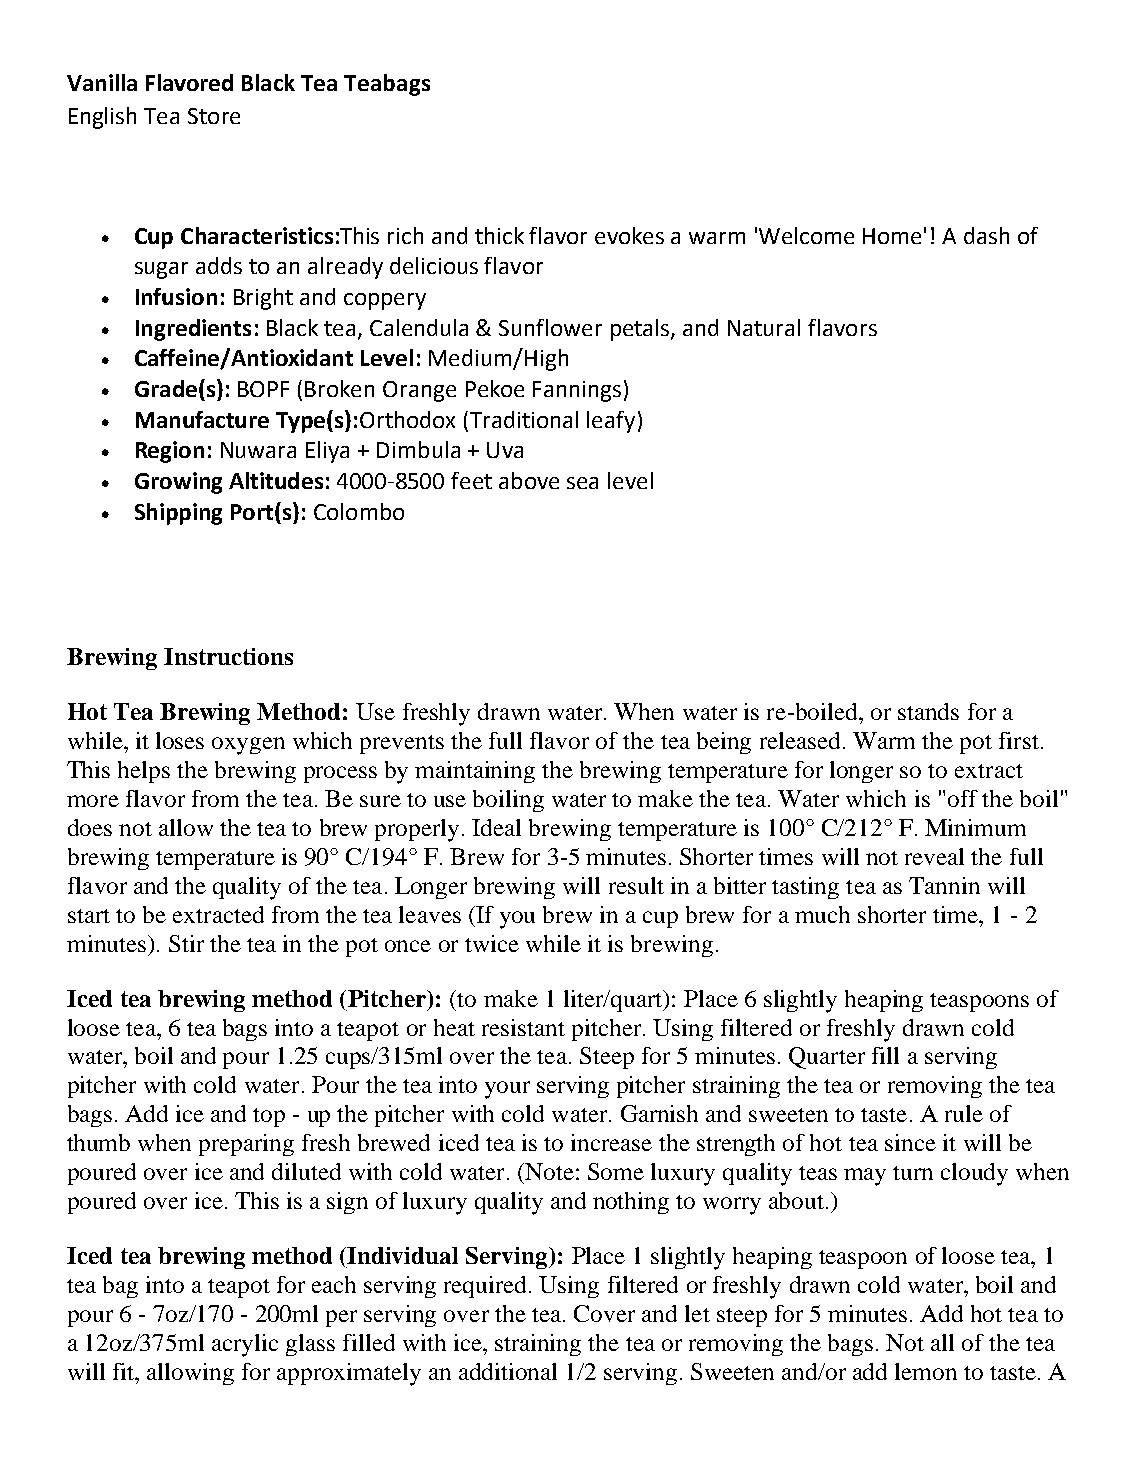 This screenshot has height=1476, width=1140. Describe the element at coordinates (986, 235) in the screenshot. I see `dash` at that location.
